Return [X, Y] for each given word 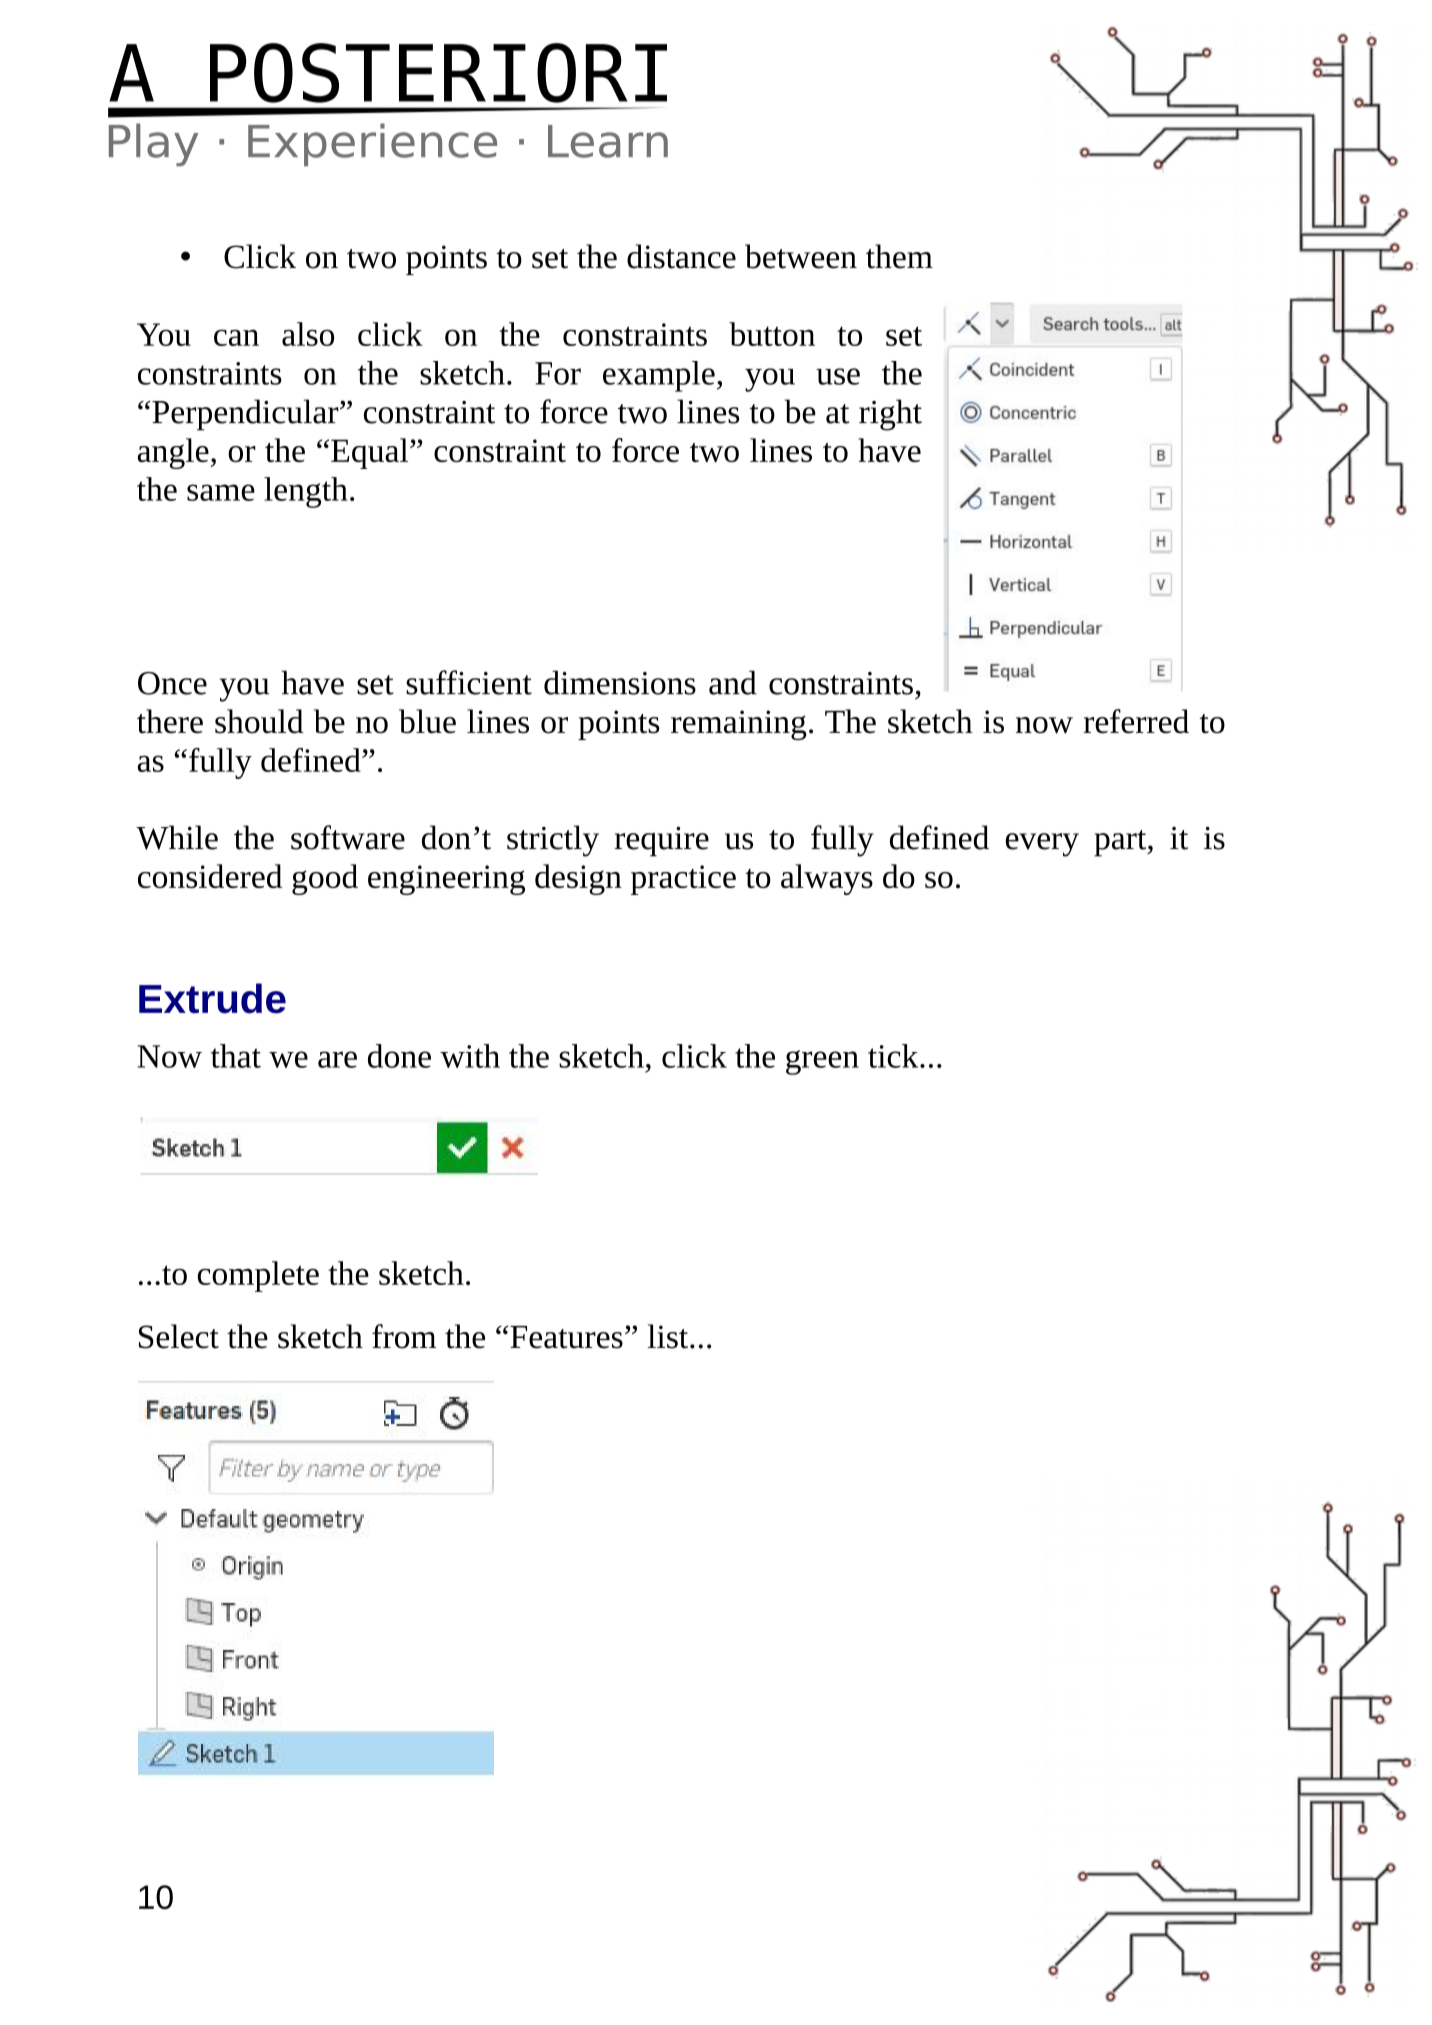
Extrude [212, 998]
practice [683, 880]
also [308, 334]
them [899, 256]
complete [258, 1276]
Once [172, 683]
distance [681, 256]
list [667, 1336]
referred [1136, 721]
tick [894, 1056]
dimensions [620, 682]
